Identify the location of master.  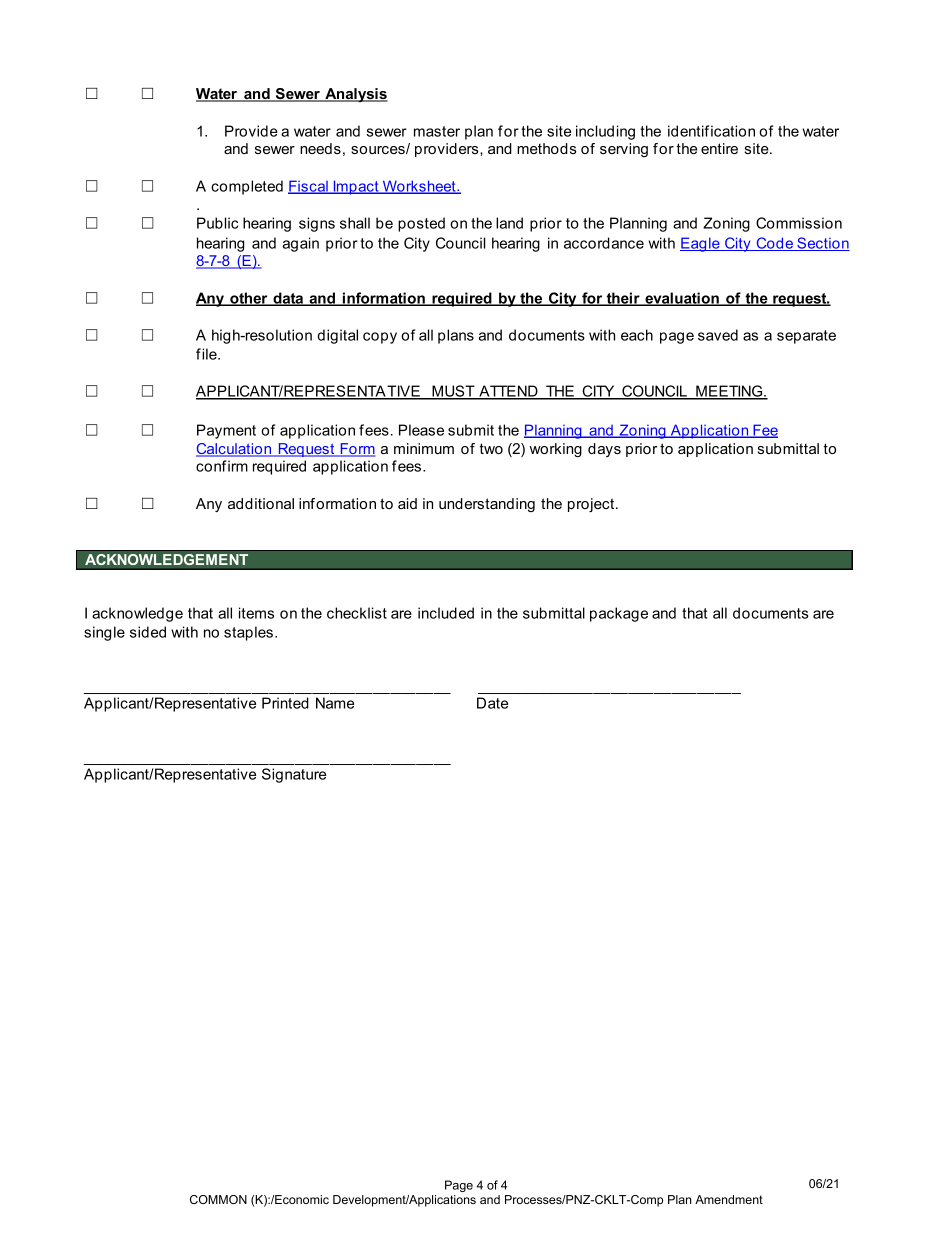
(437, 131).
